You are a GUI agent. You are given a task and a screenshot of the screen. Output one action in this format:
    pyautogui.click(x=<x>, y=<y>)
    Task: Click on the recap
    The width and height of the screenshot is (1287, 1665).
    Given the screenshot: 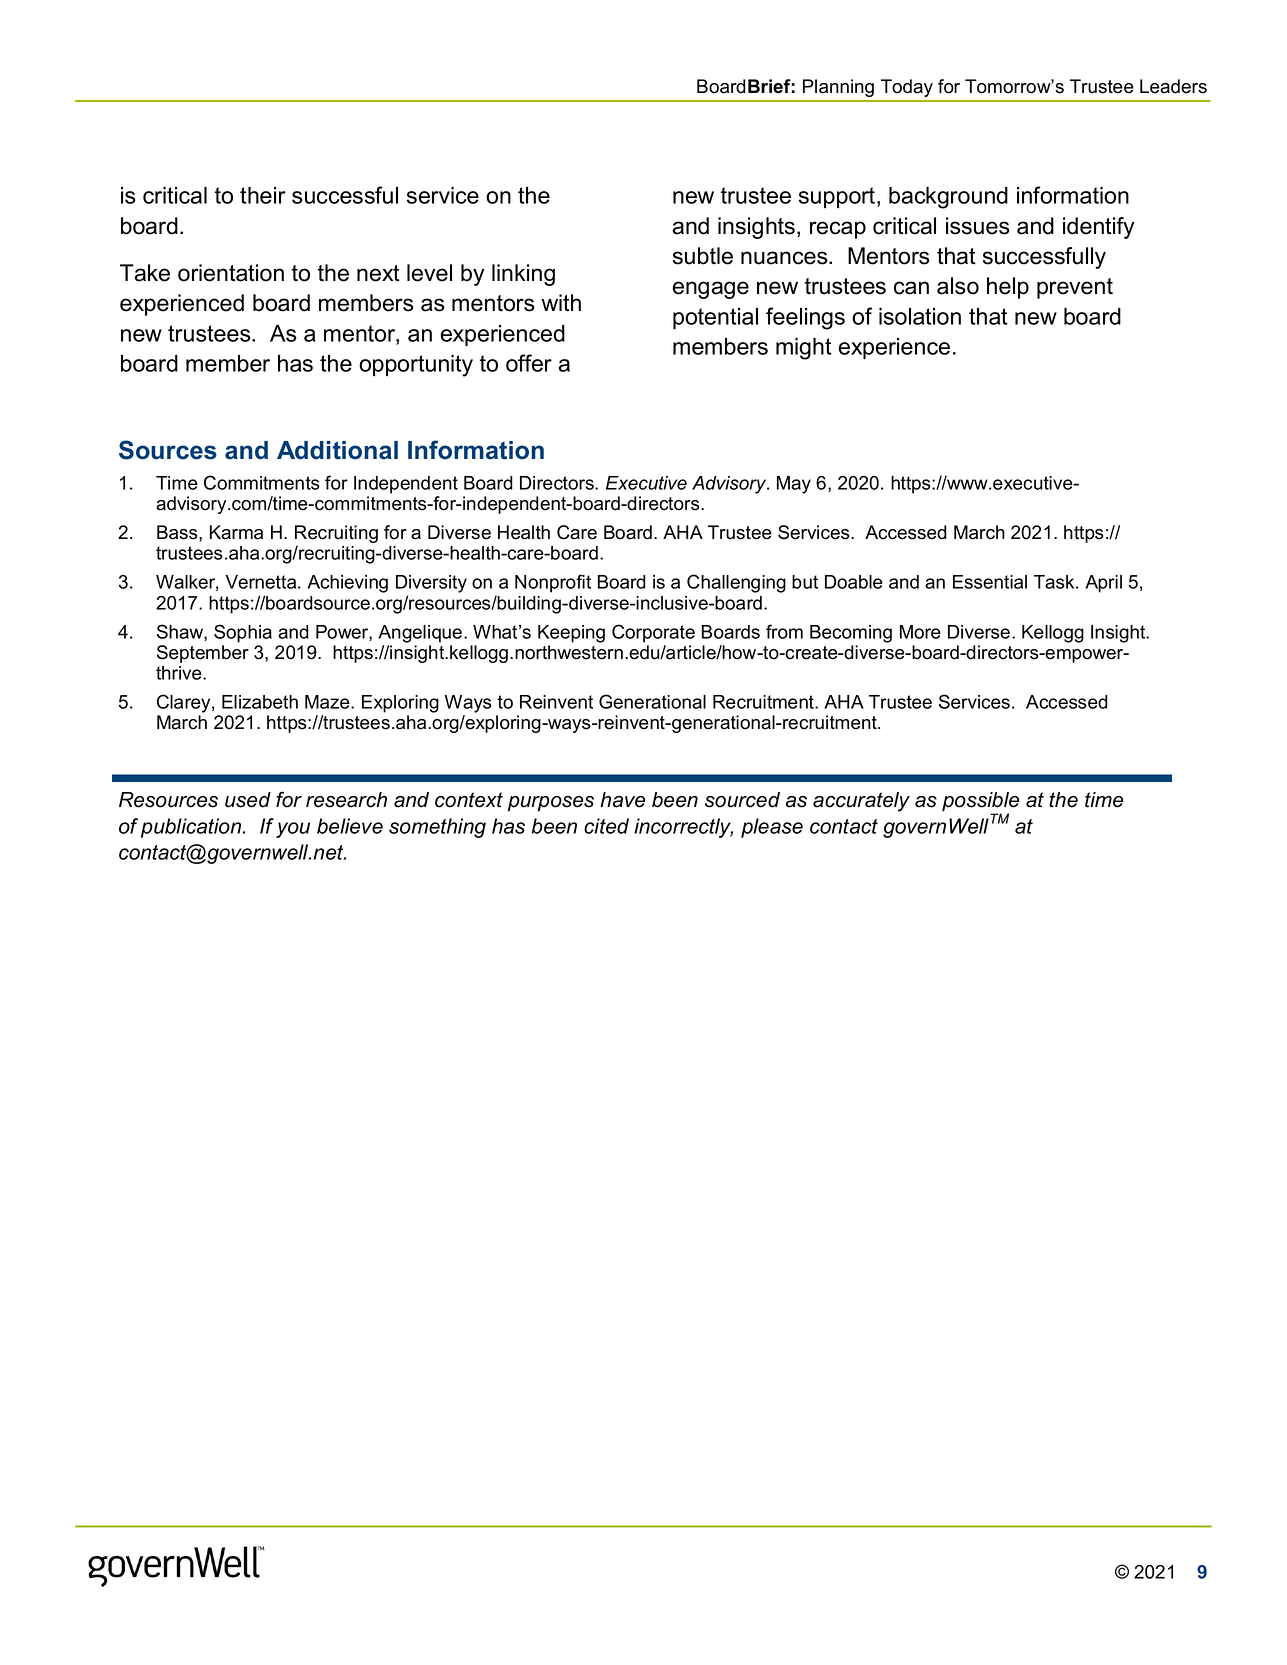 What is the action you would take?
    pyautogui.click(x=838, y=230)
